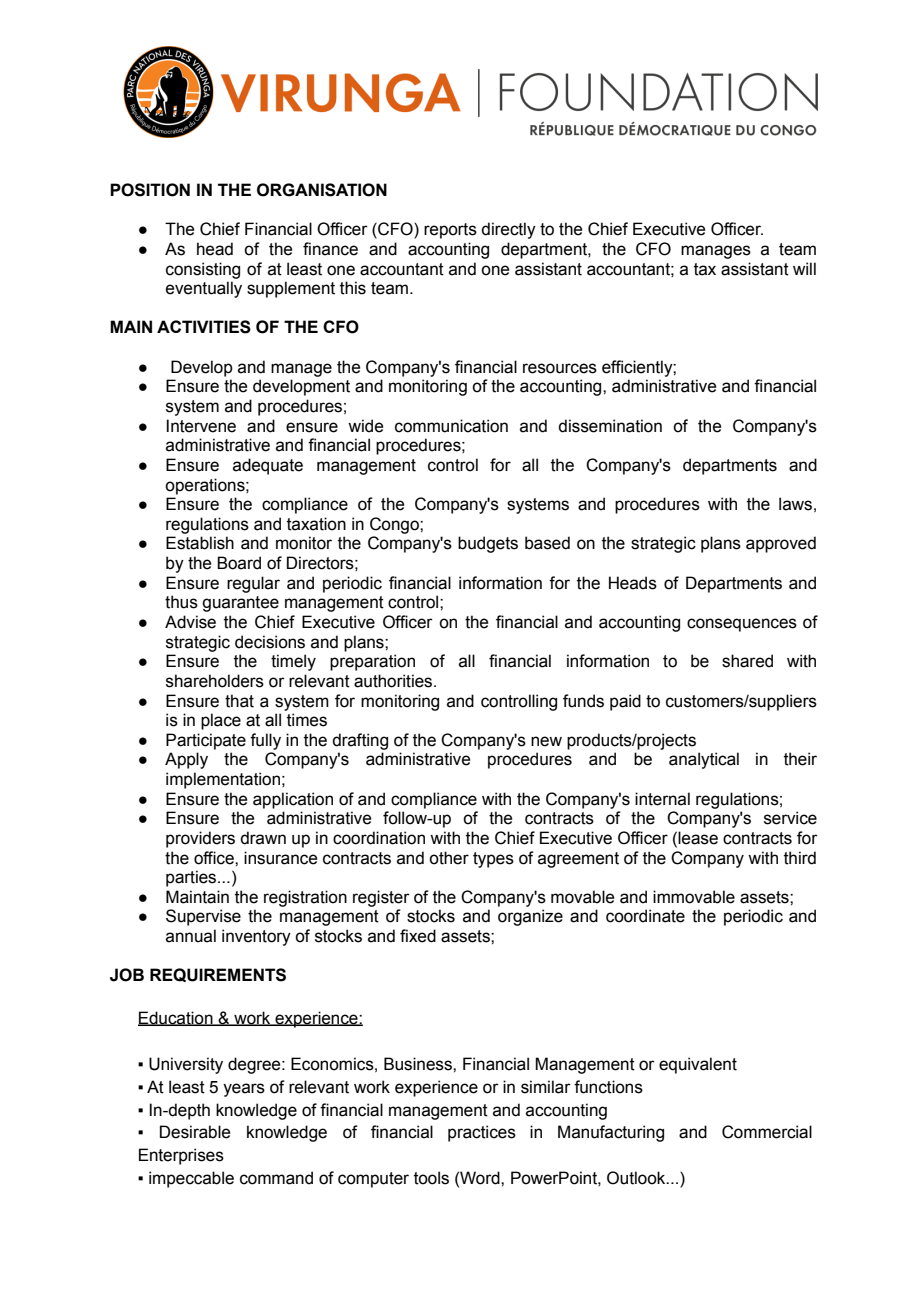 The width and height of the screenshot is (924, 1307). I want to click on shared, so click(747, 661).
